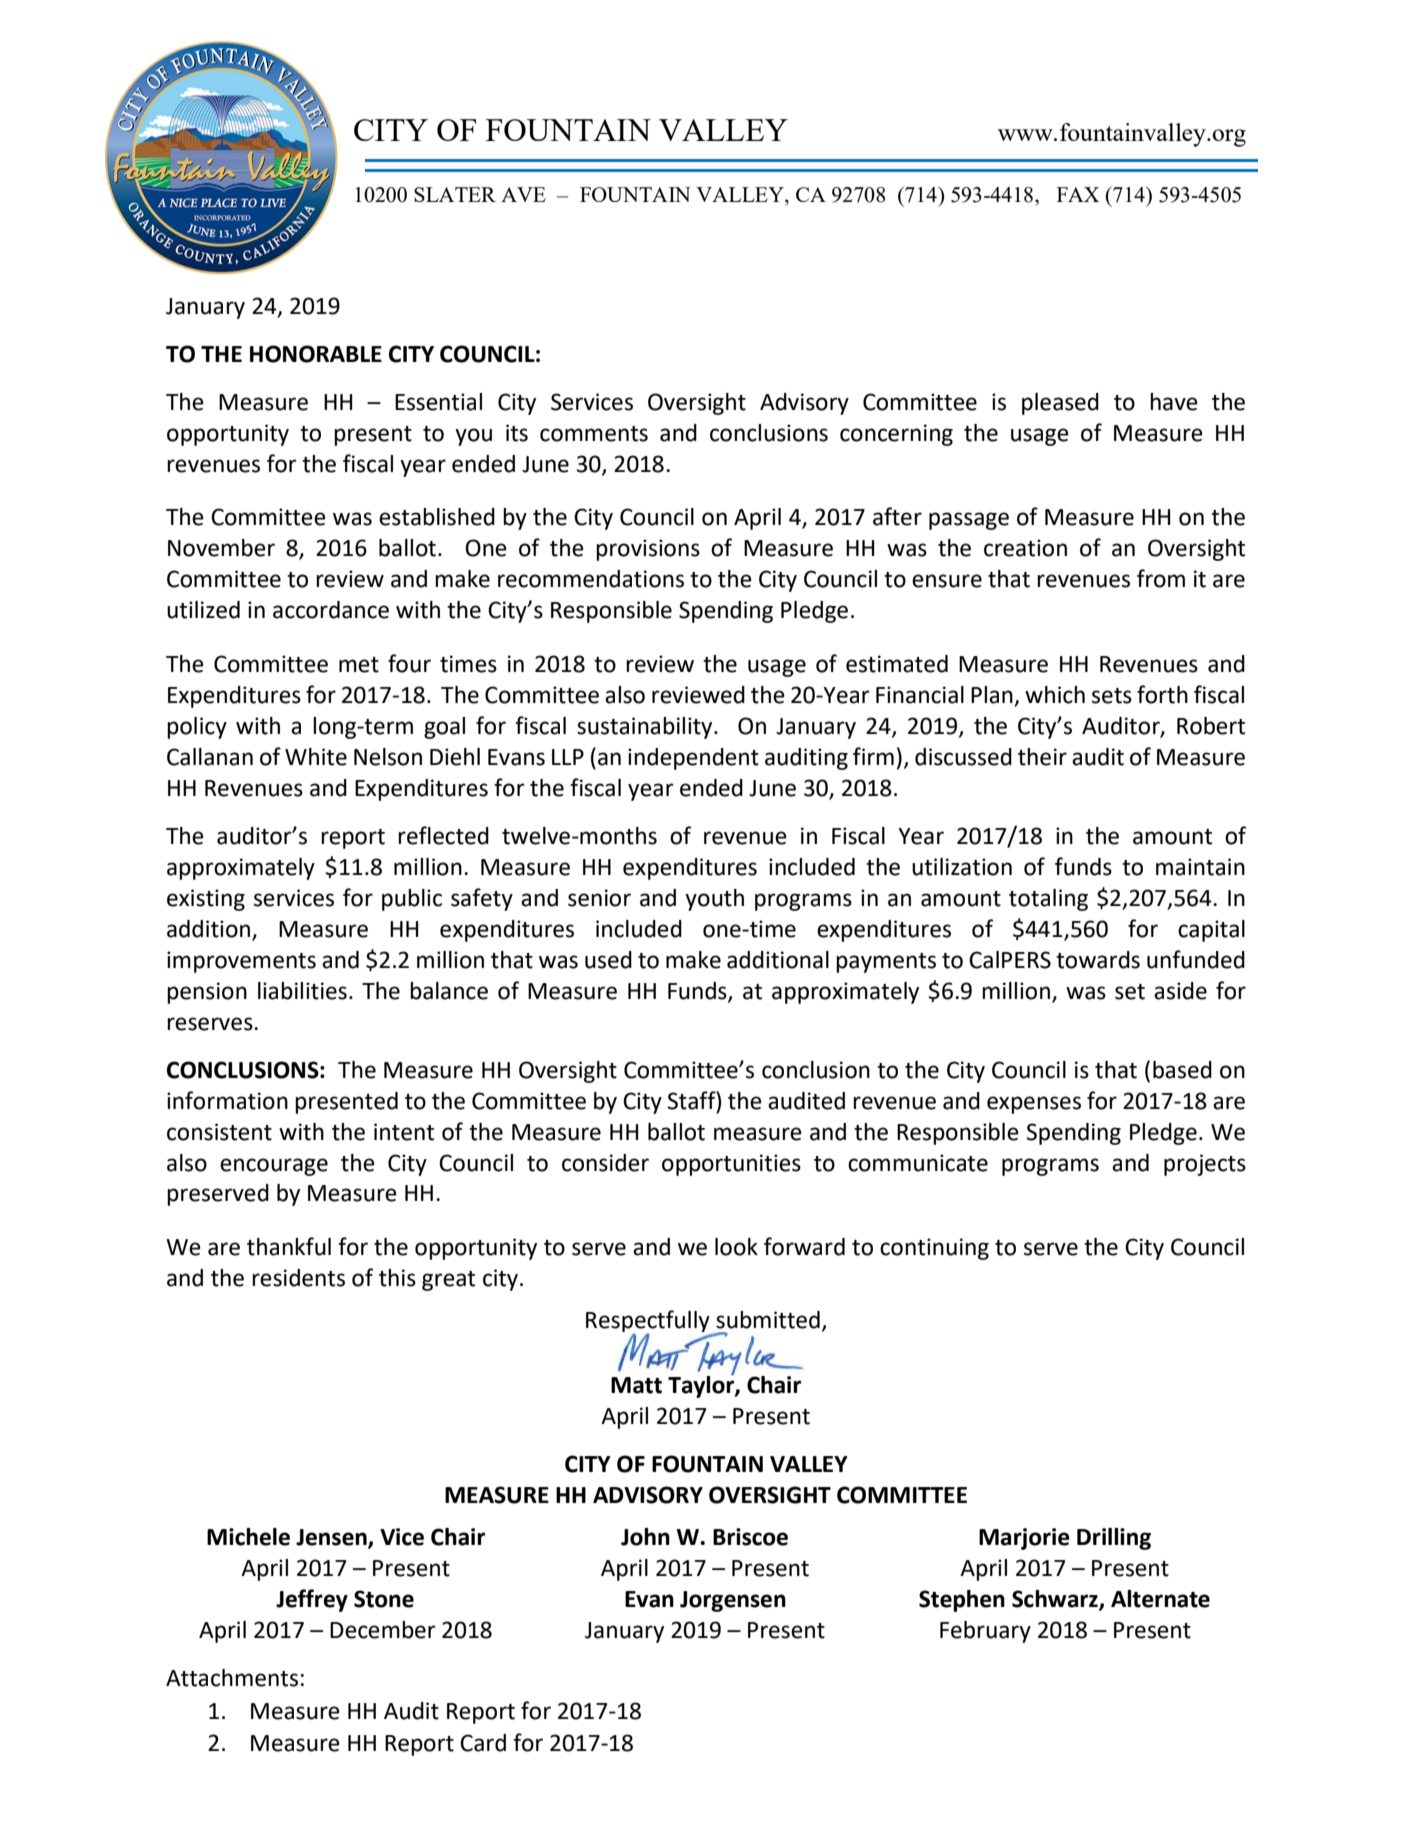  What do you see at coordinates (316, 354) in the screenshot?
I see `HONORABLE` at bounding box center [316, 354].
